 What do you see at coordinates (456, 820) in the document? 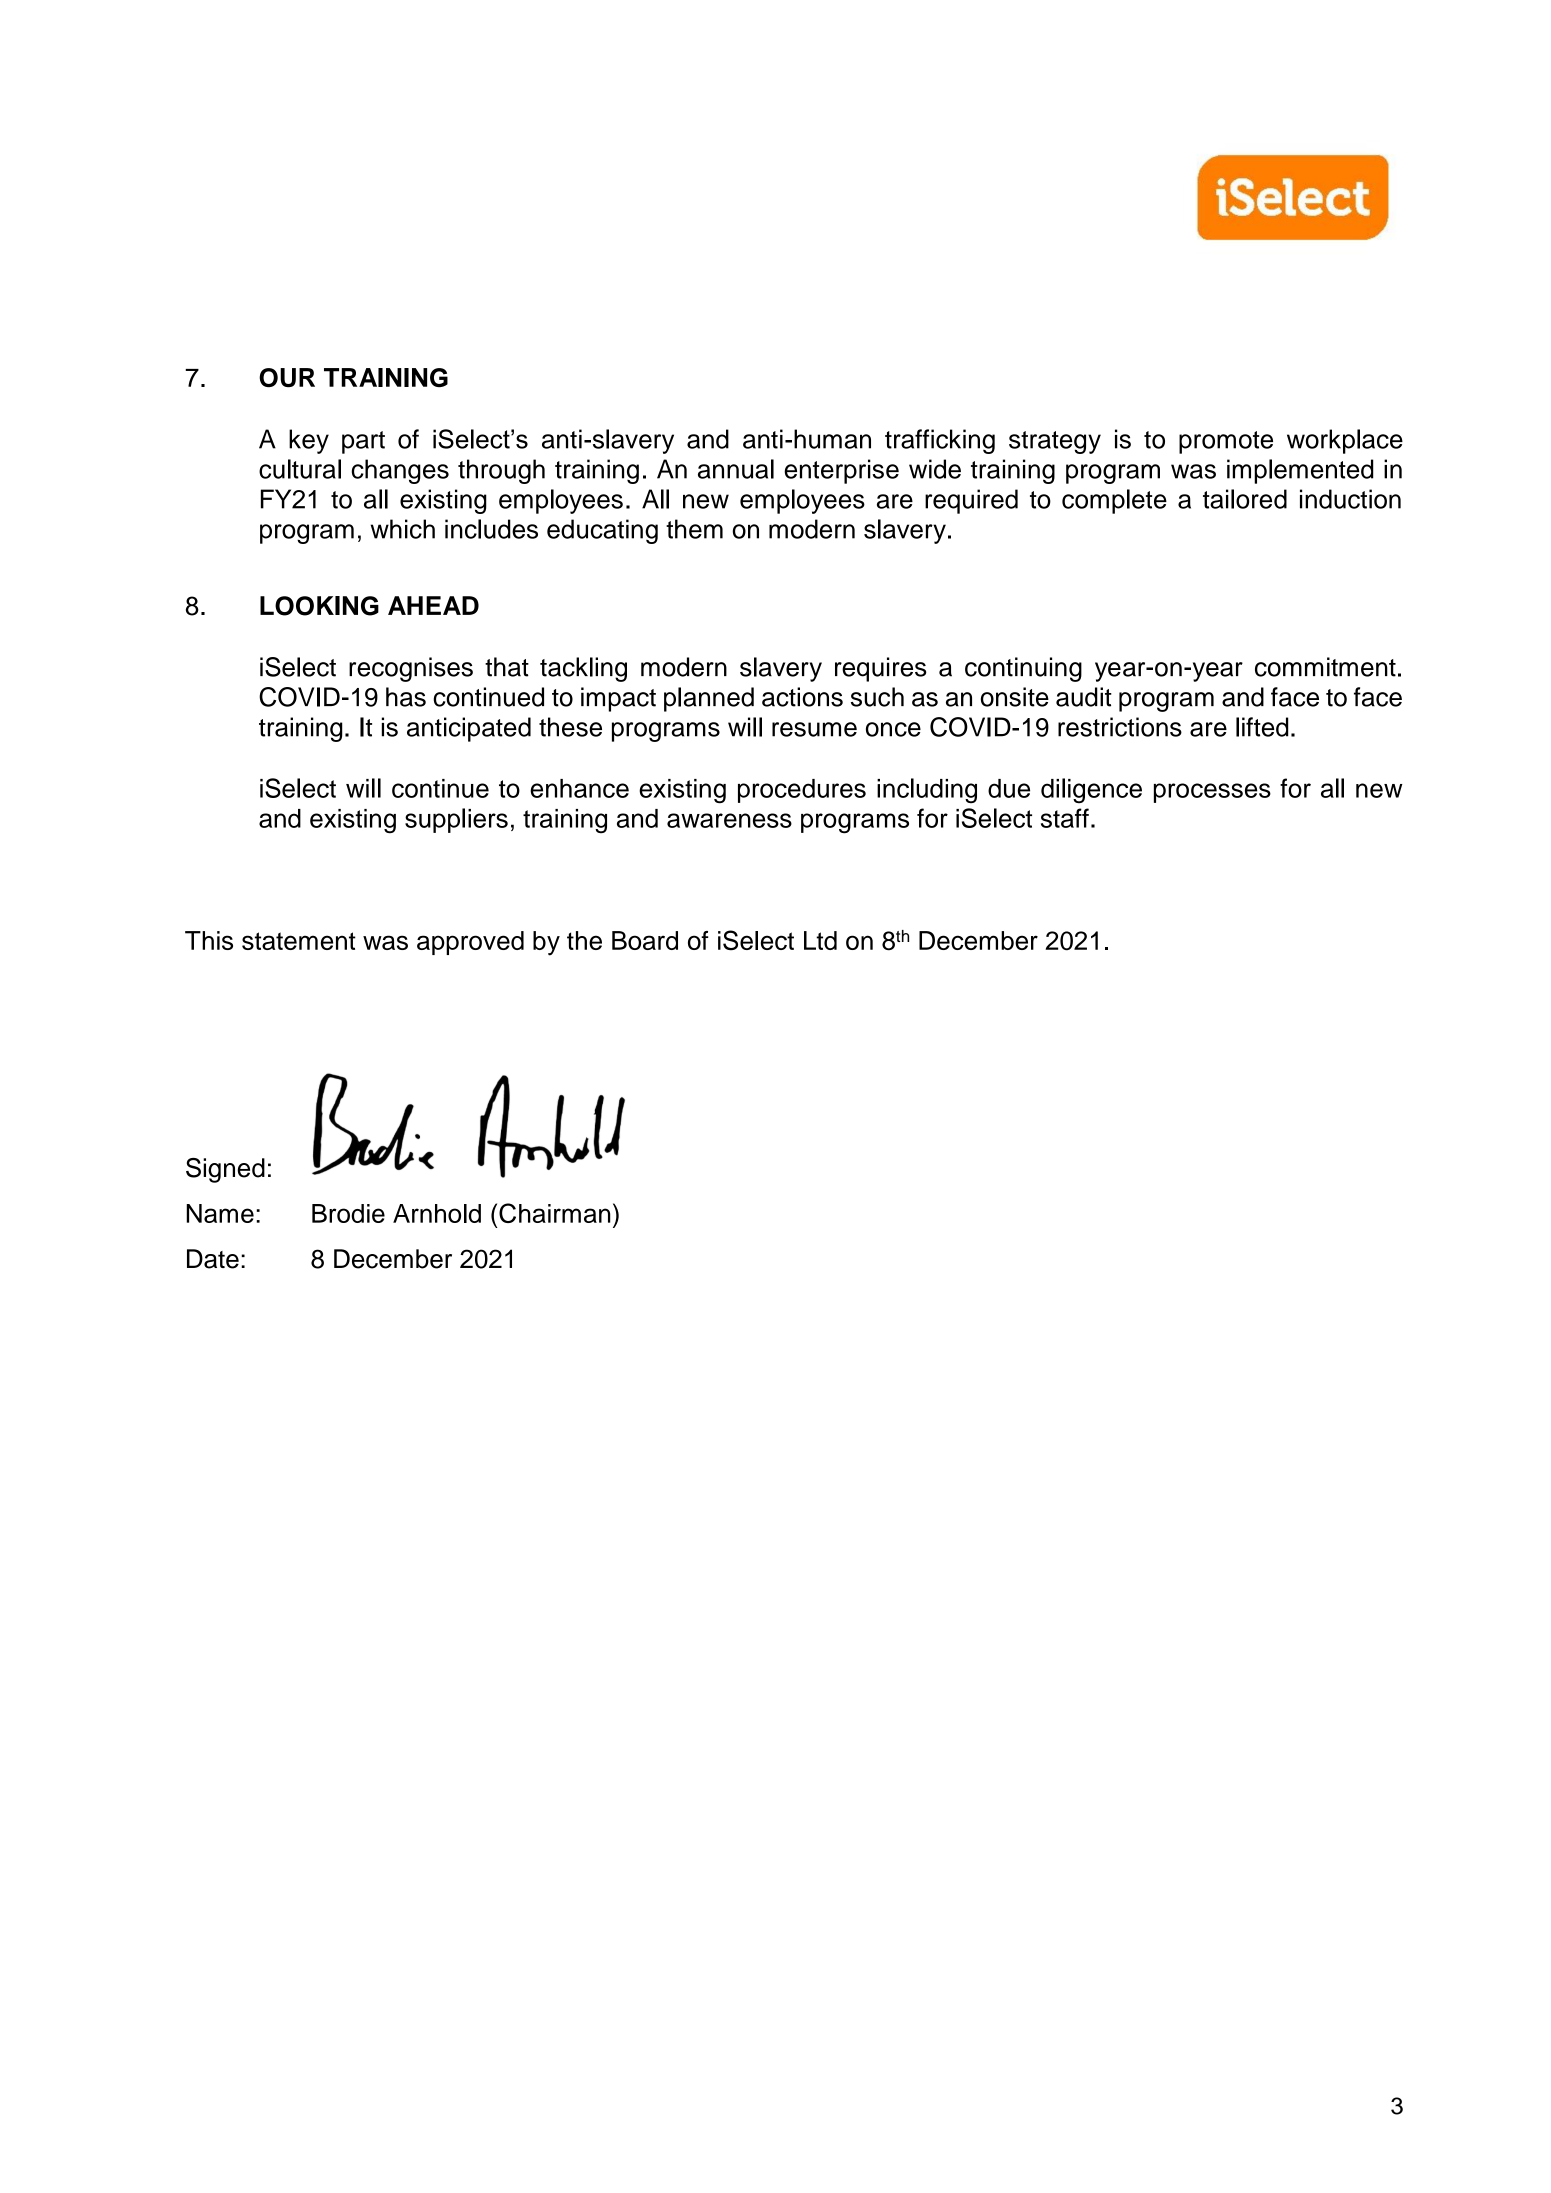
I see `suppliers` at bounding box center [456, 820].
